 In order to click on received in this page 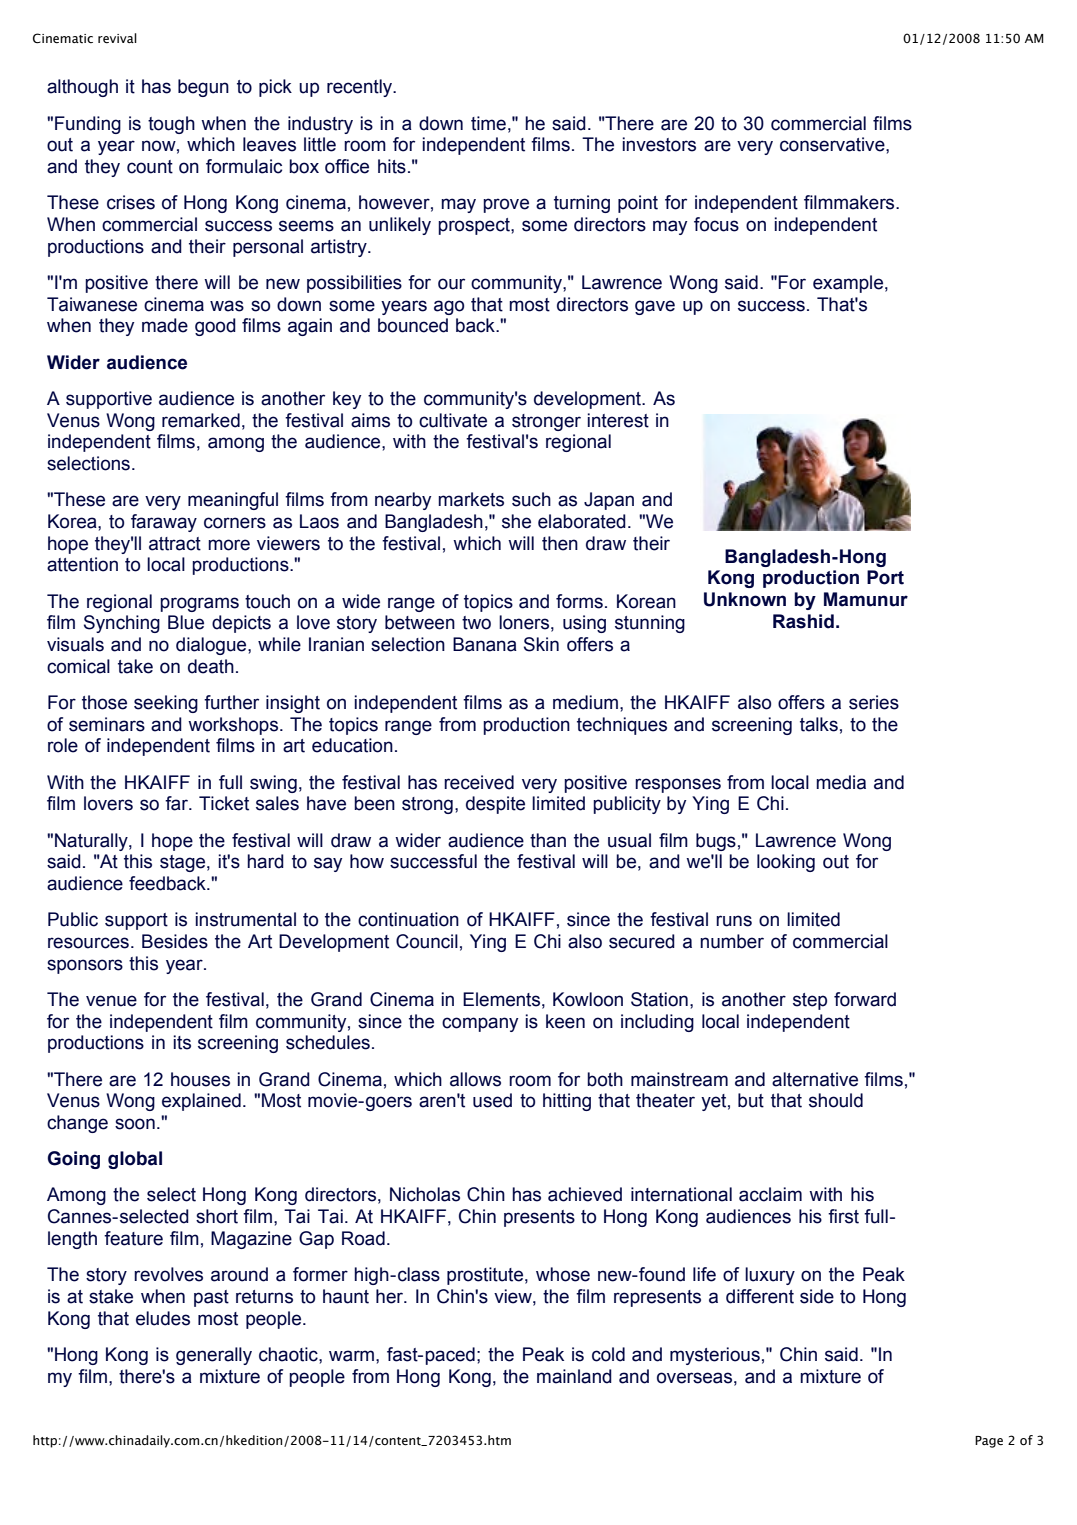, I will do `click(479, 782)`.
